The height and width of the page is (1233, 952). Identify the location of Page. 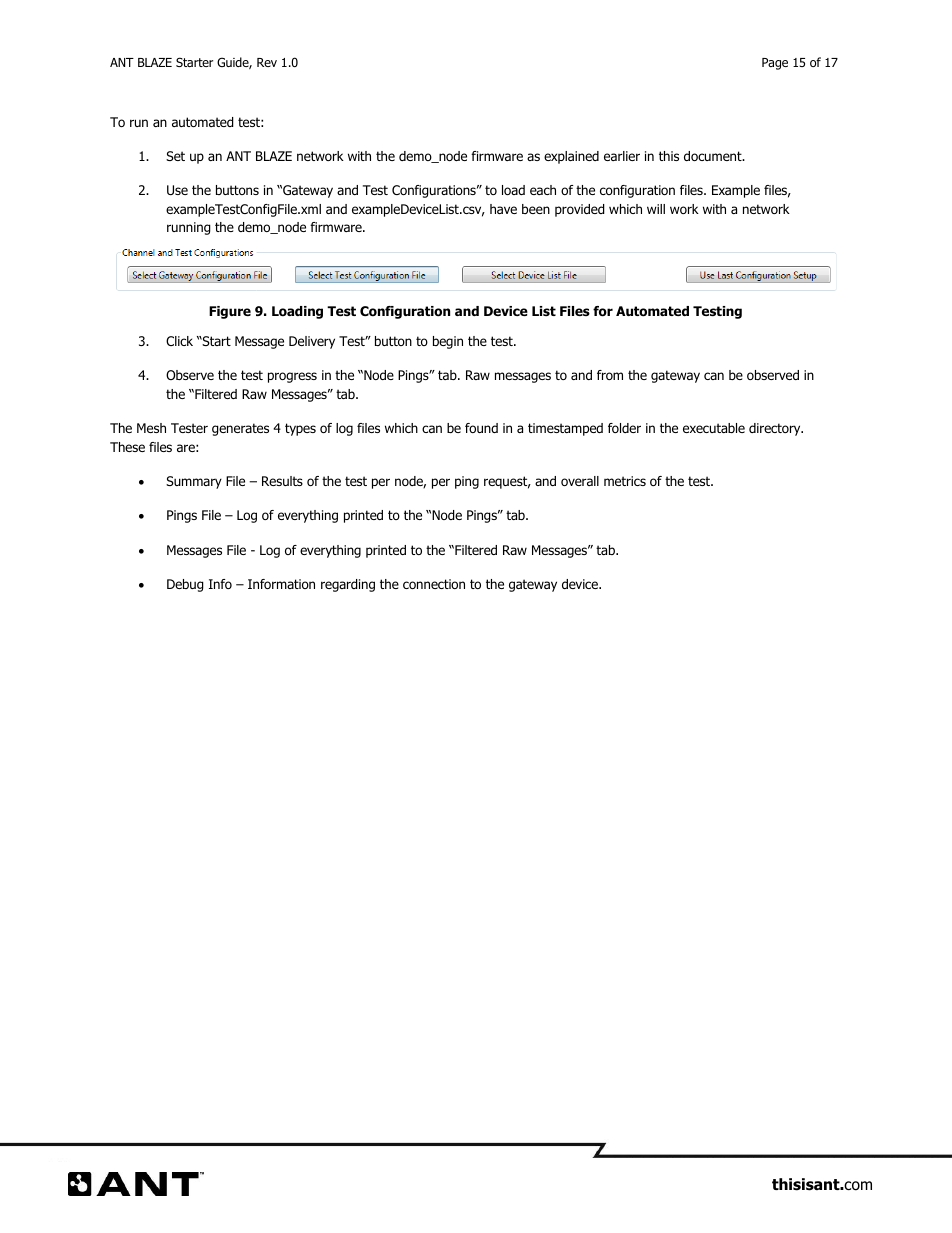
(775, 64).
